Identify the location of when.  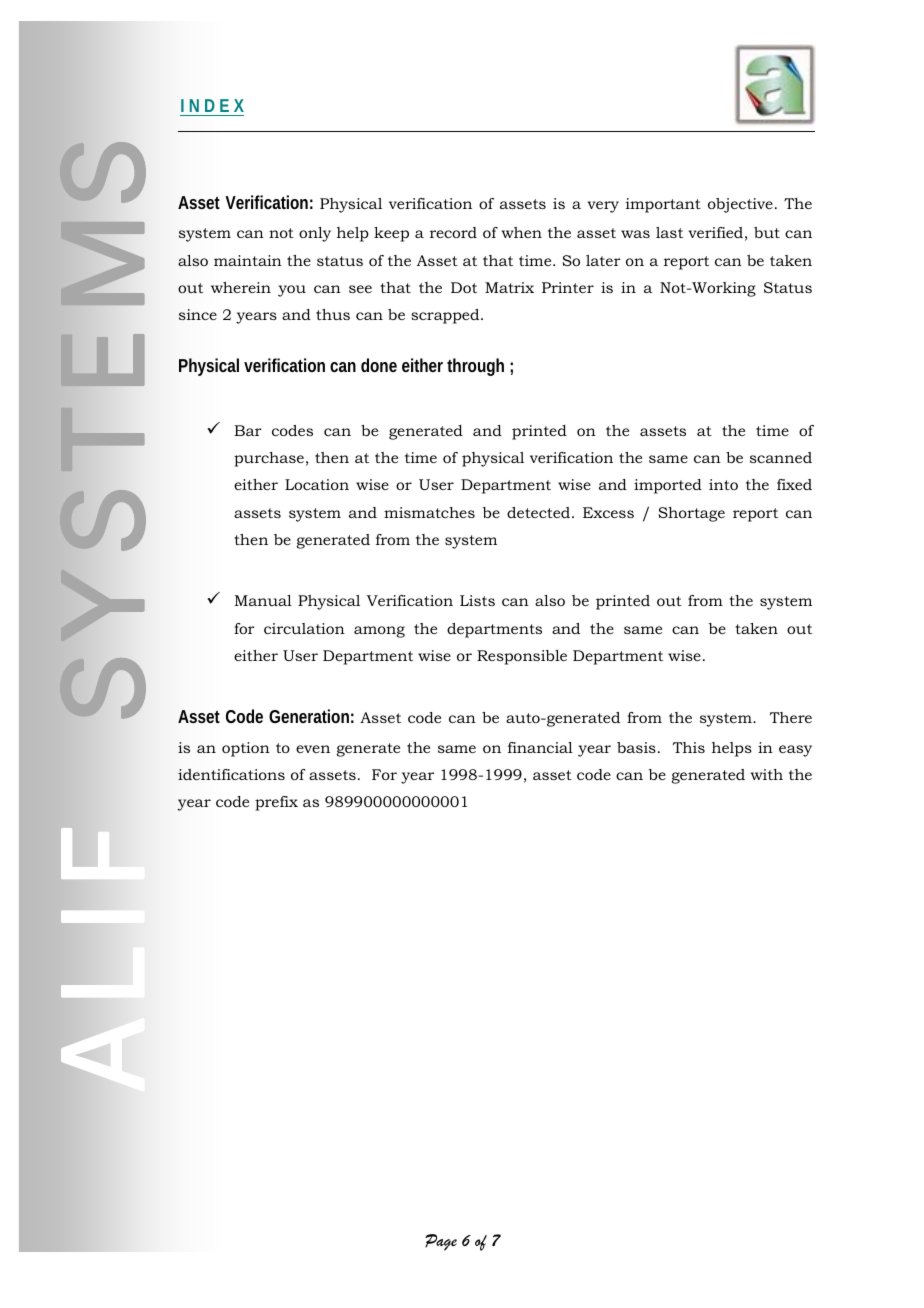
(522, 232).
